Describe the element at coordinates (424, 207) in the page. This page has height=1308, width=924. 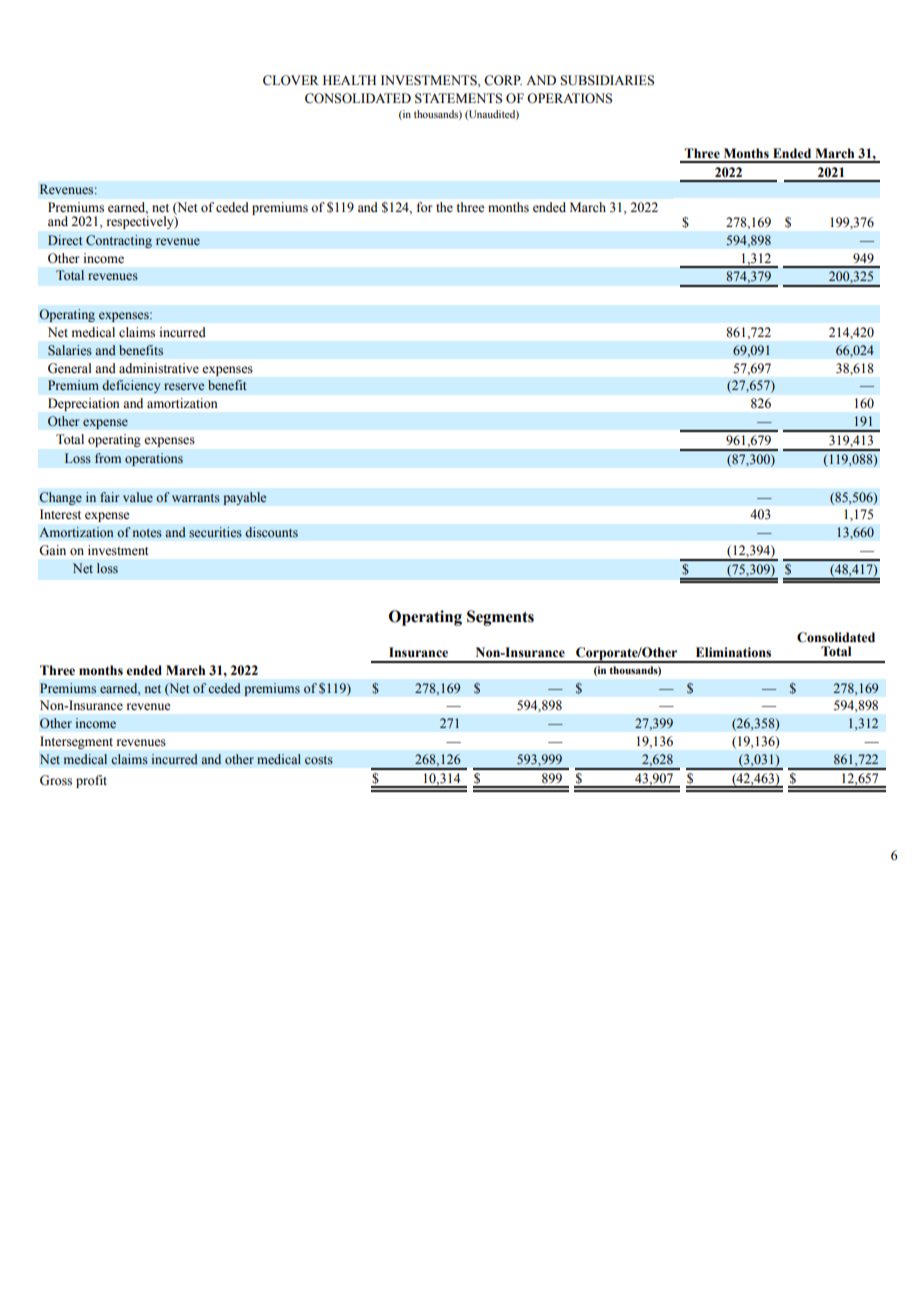
I see `for` at that location.
